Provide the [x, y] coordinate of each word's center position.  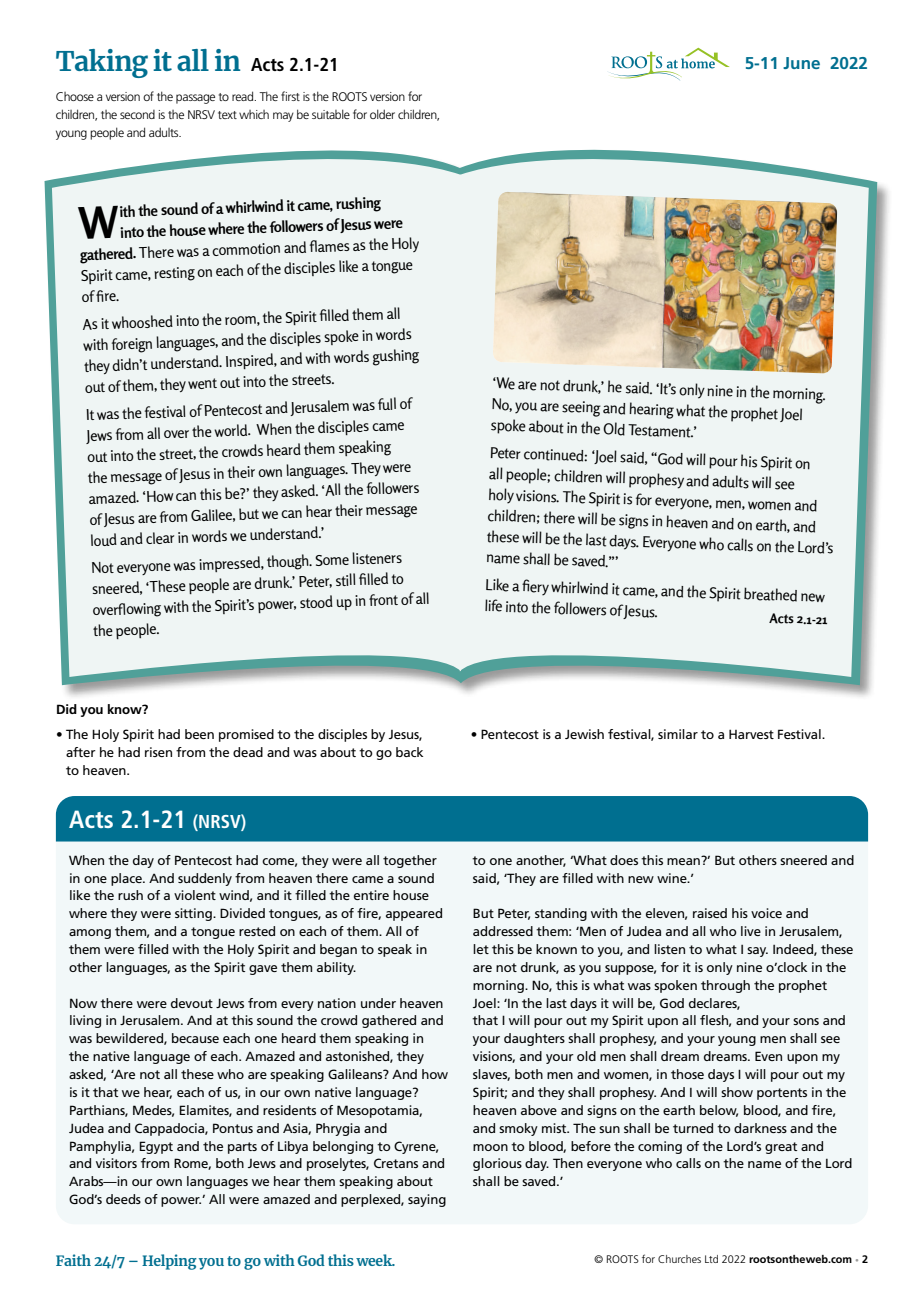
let [481, 949]
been [199, 734]
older [382, 114]
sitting [194, 914]
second [137, 114]
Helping [169, 1262]
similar [678, 734]
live [751, 931]
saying [427, 1200]
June [801, 63]
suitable [331, 114]
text [227, 115]
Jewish [584, 734]
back [409, 752]
